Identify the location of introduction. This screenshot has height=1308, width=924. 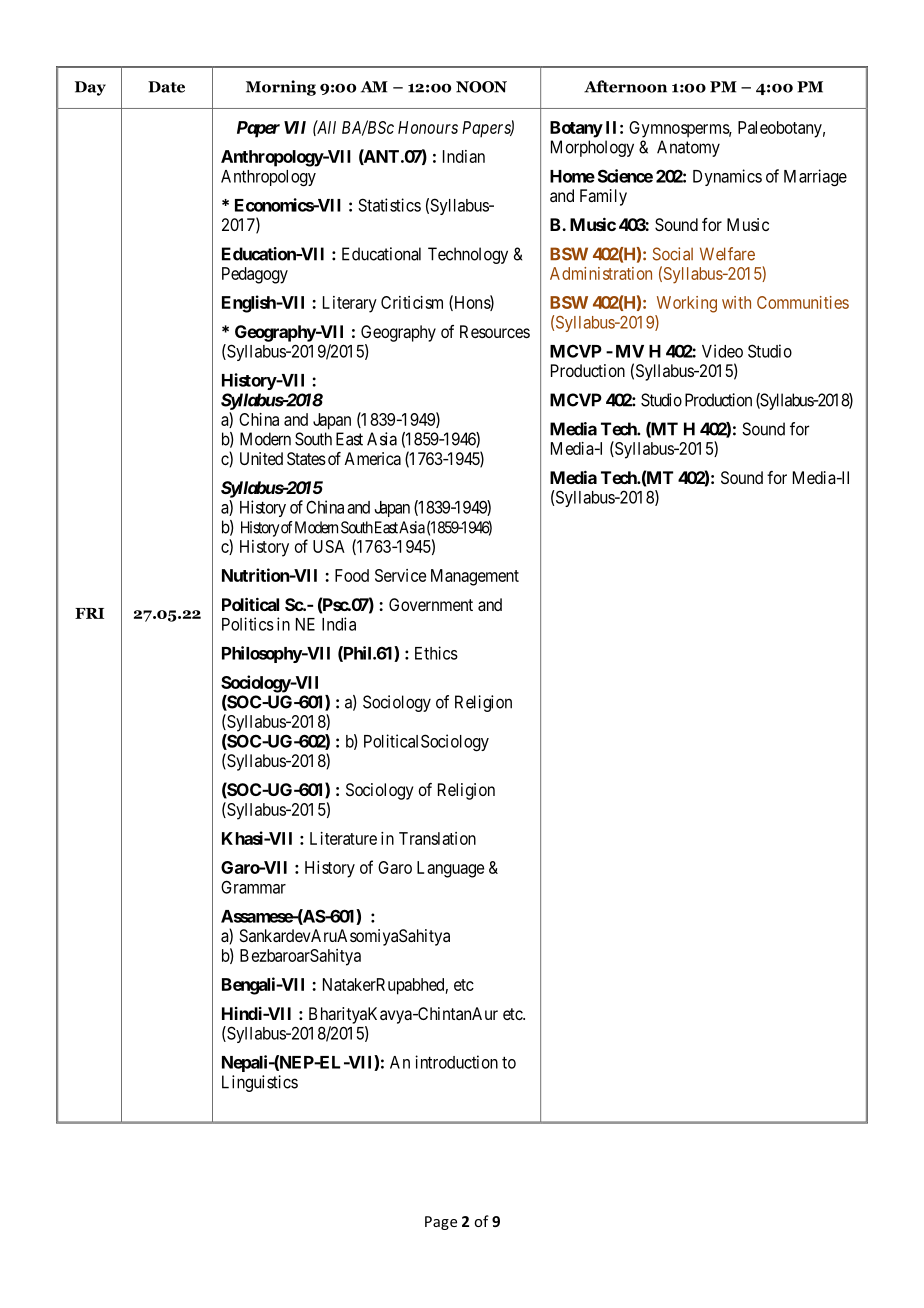
(456, 1062).
